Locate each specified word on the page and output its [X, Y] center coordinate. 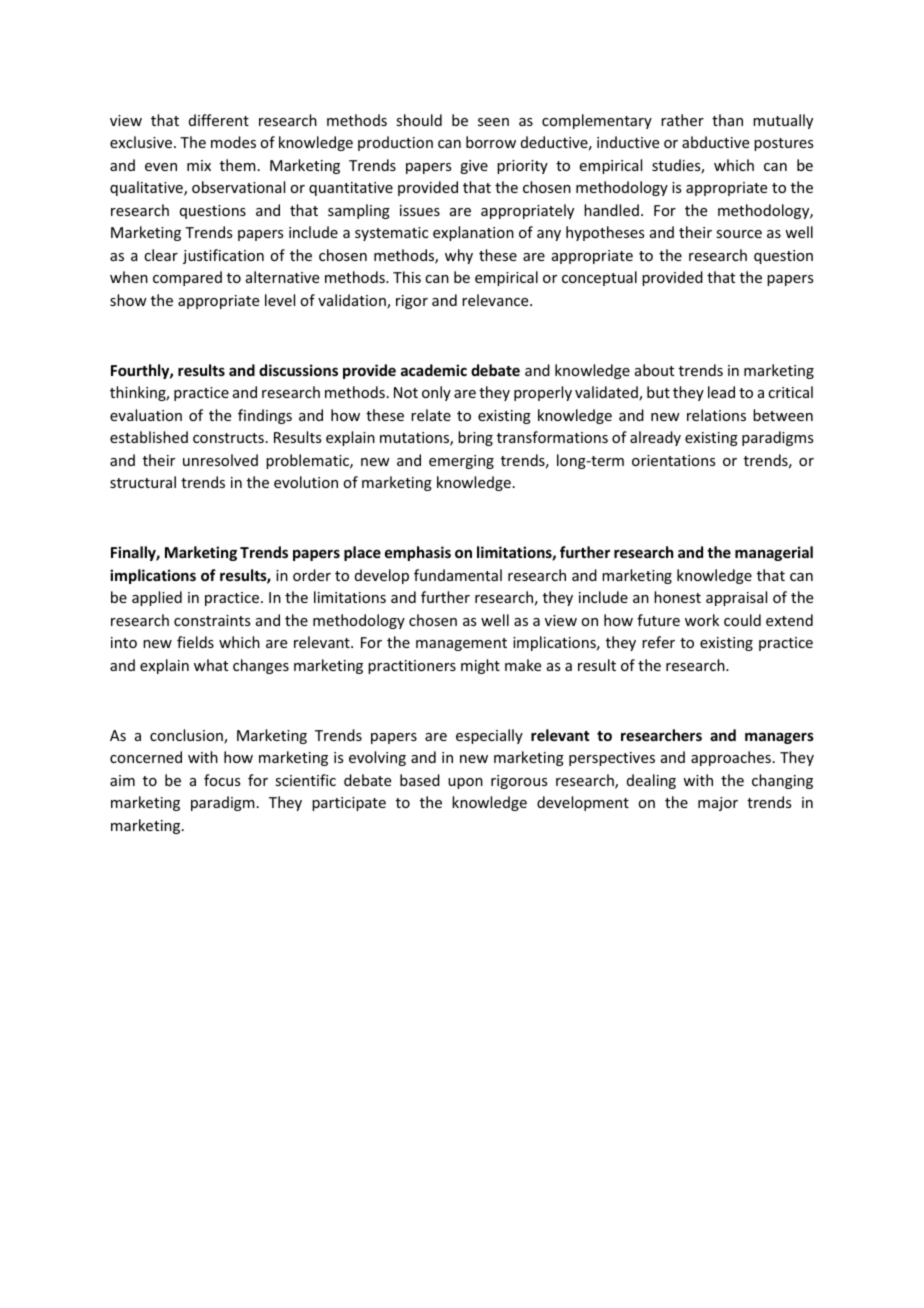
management [461, 644]
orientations [673, 460]
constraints [212, 620]
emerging [461, 462]
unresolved [220, 460]
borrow [491, 142]
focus [222, 780]
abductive [715, 142]
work [702, 620]
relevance [496, 300]
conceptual [599, 278]
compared [187, 278]
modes [233, 142]
